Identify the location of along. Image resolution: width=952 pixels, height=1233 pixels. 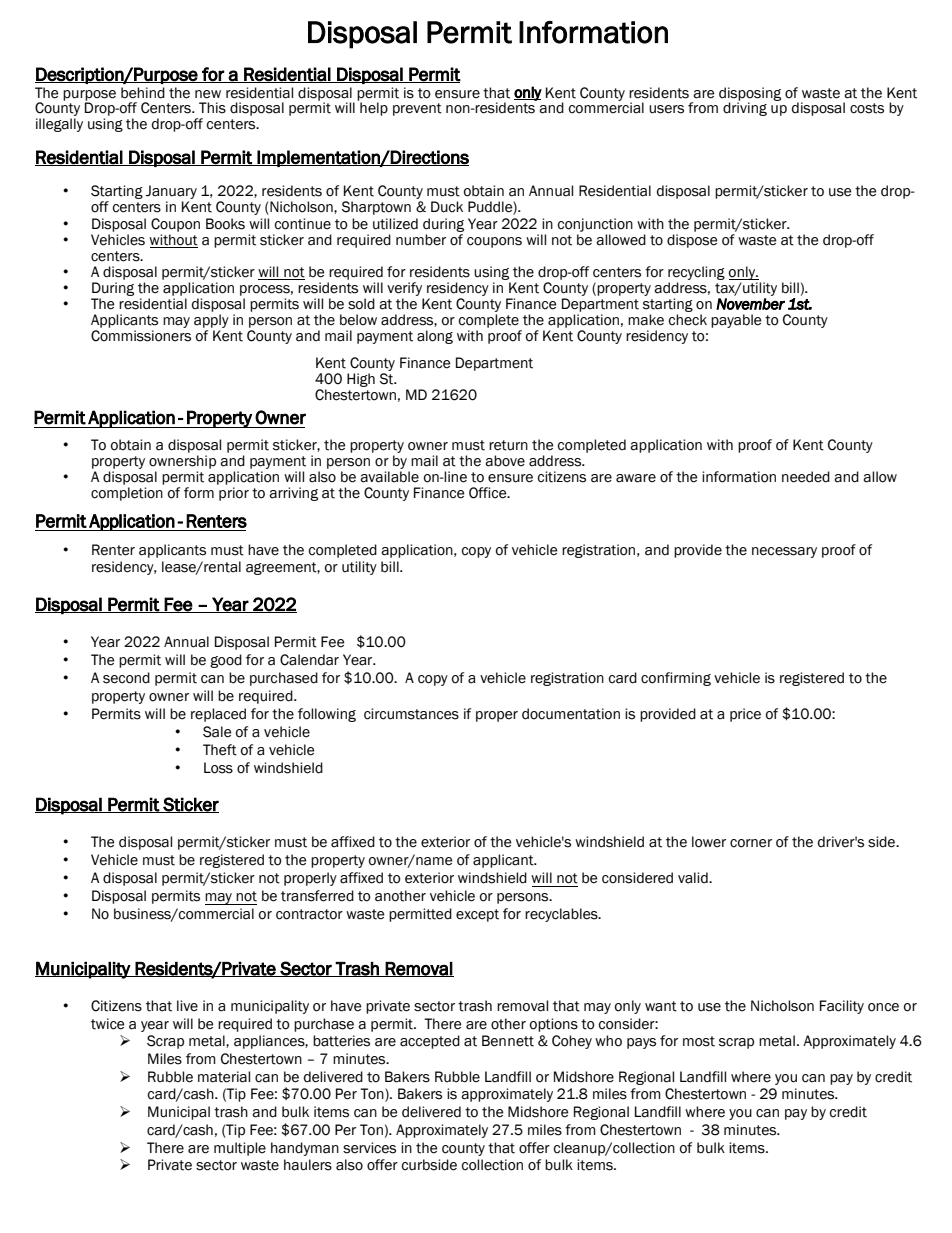
(435, 337).
